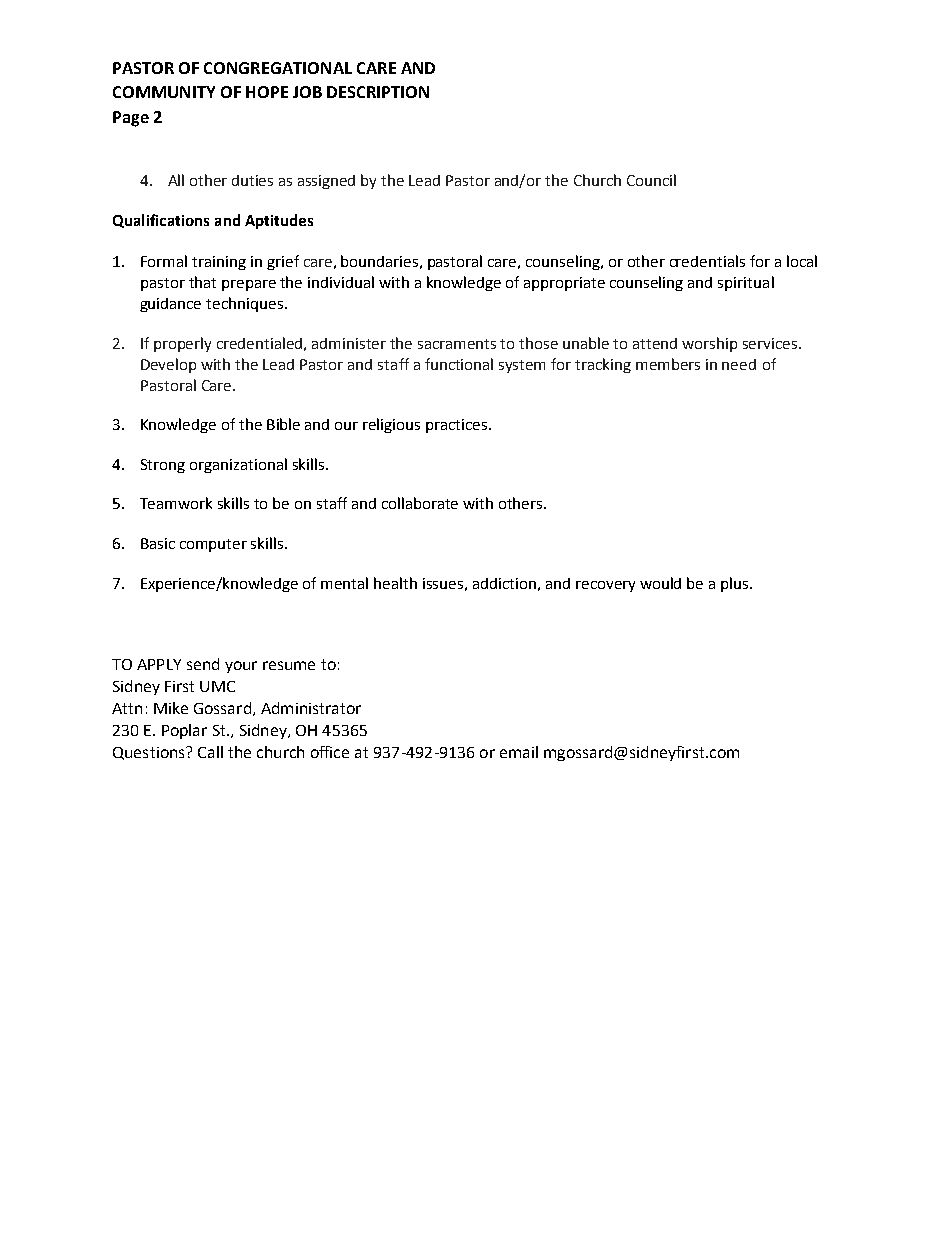 This image has height=1233, width=952. Describe the element at coordinates (458, 426) in the image. I see `practices` at that location.
